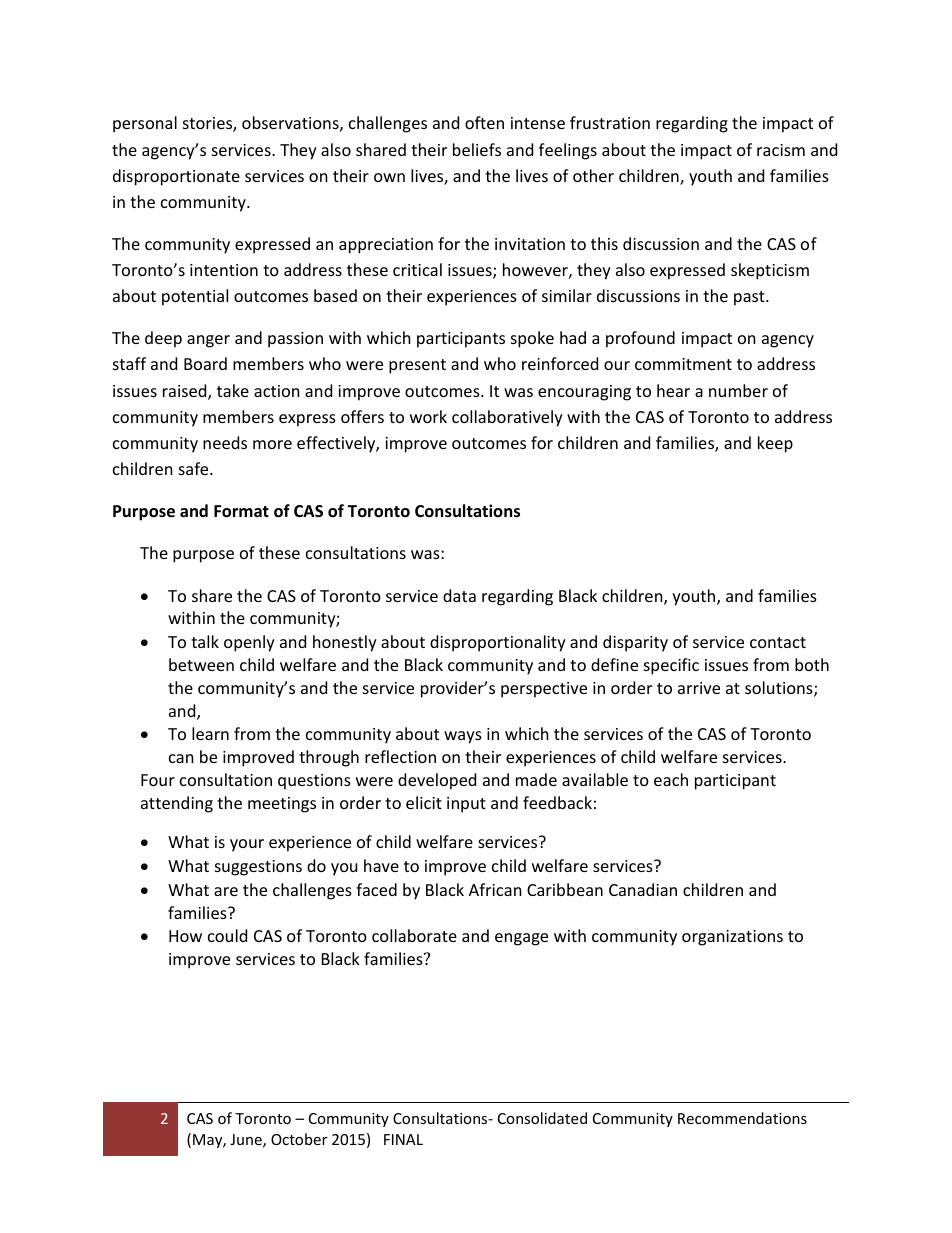  What do you see at coordinates (195, 468) in the image?
I see `safe` at bounding box center [195, 468].
